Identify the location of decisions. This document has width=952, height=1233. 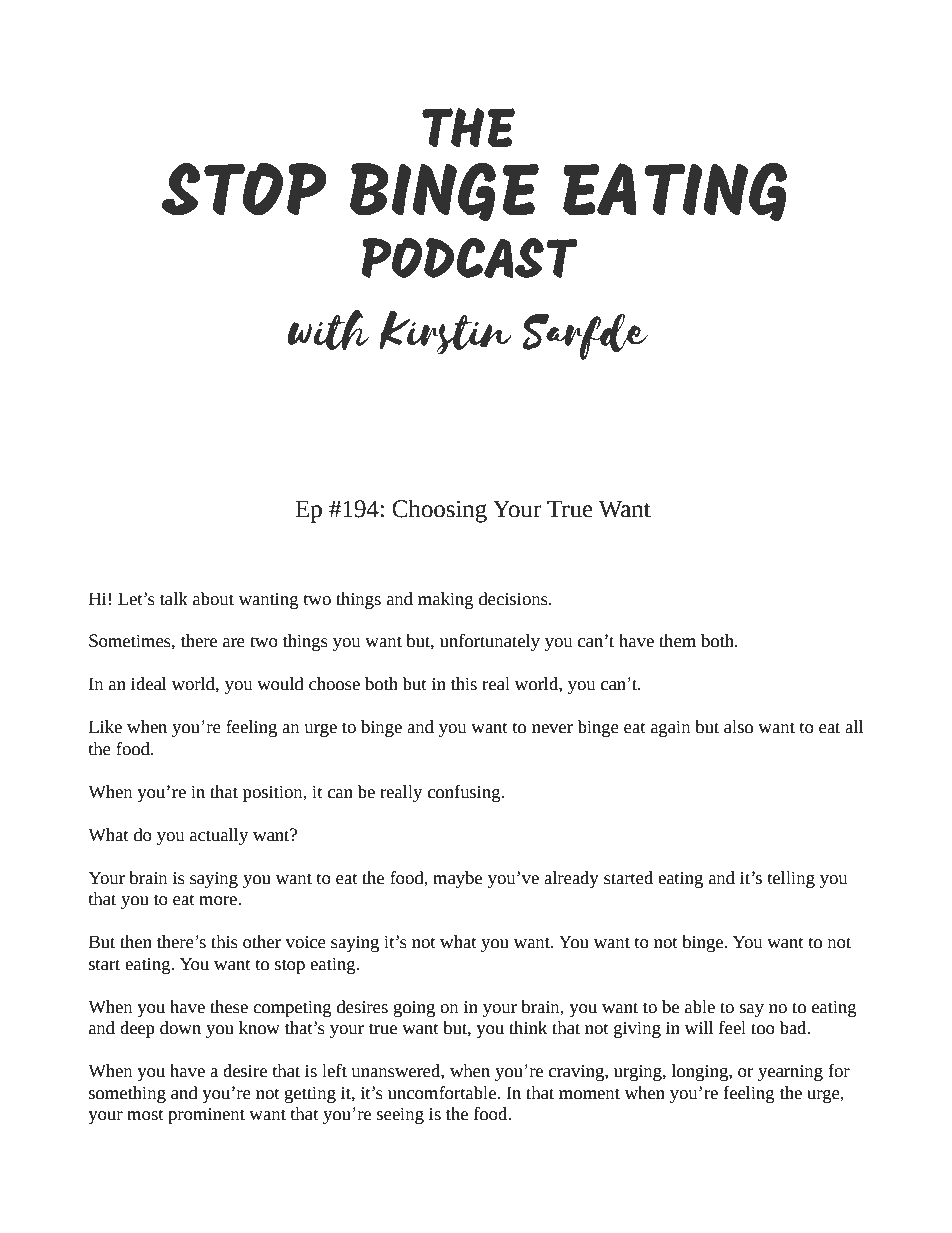
(514, 599).
